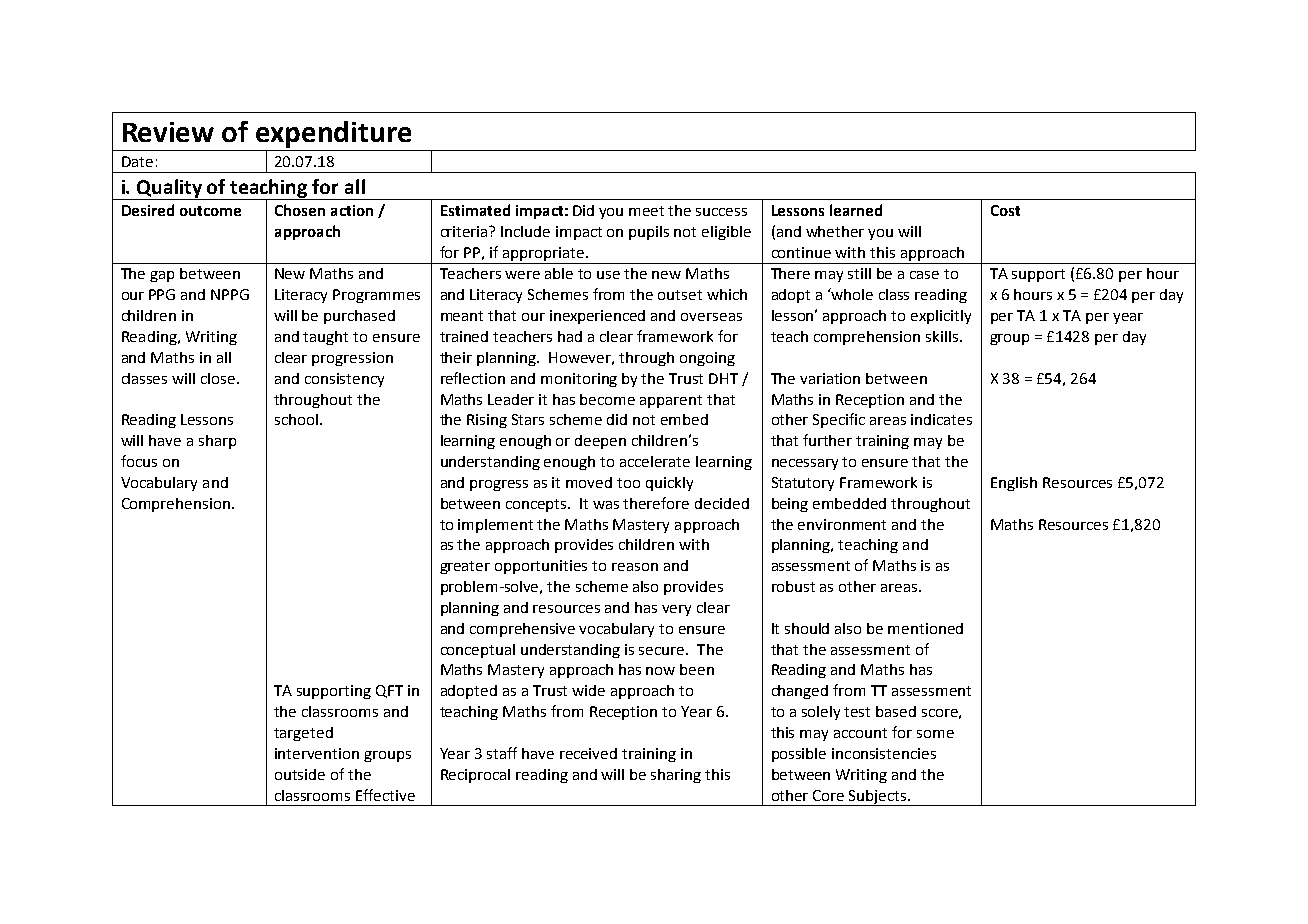 This screenshot has height=924, width=1308. I want to click on outside, so click(300, 774).
